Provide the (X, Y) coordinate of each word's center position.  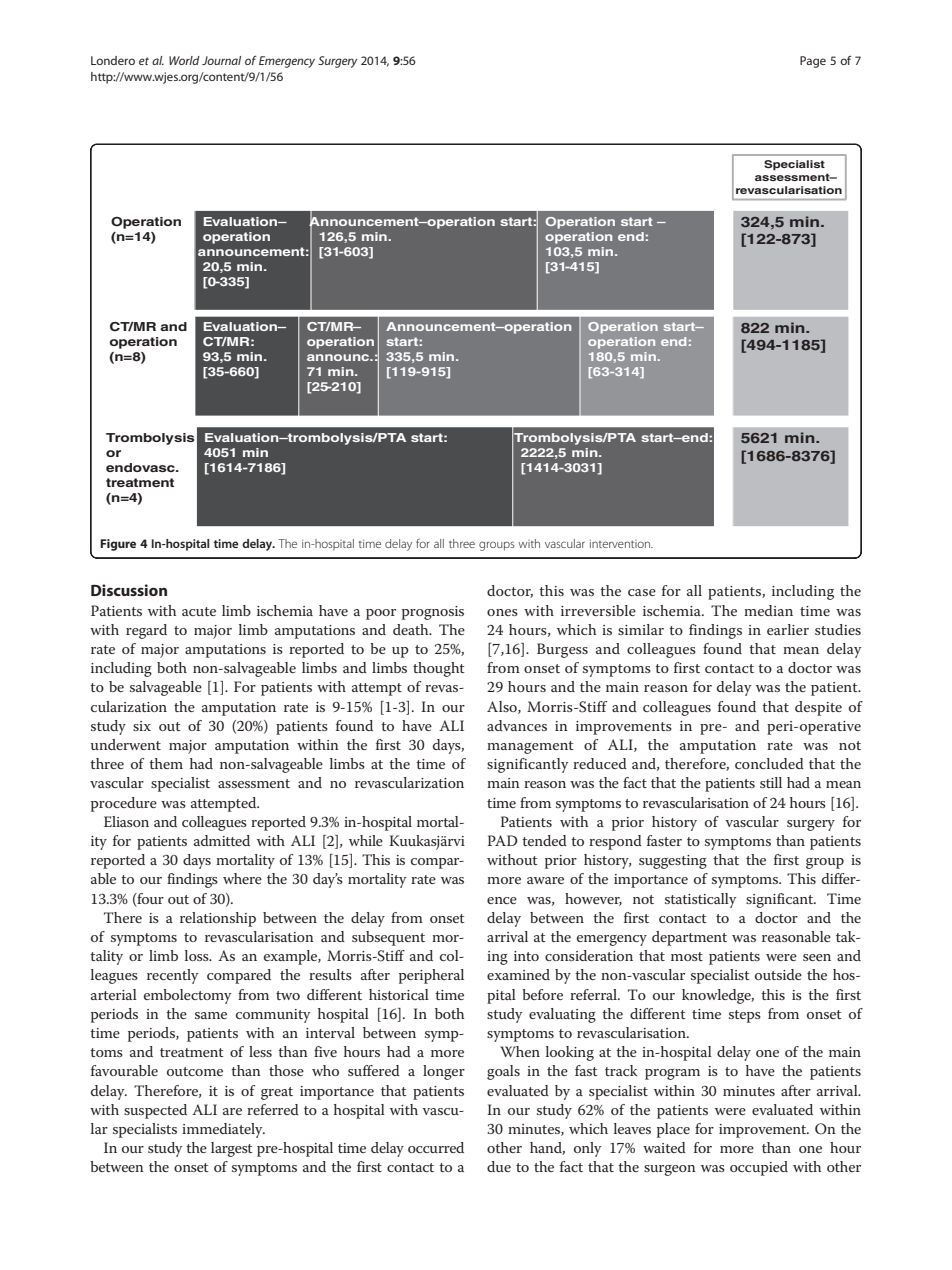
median (768, 610)
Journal (221, 60)
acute (199, 611)
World (184, 60)
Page (813, 62)
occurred (436, 1147)
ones (502, 612)
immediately (223, 1130)
